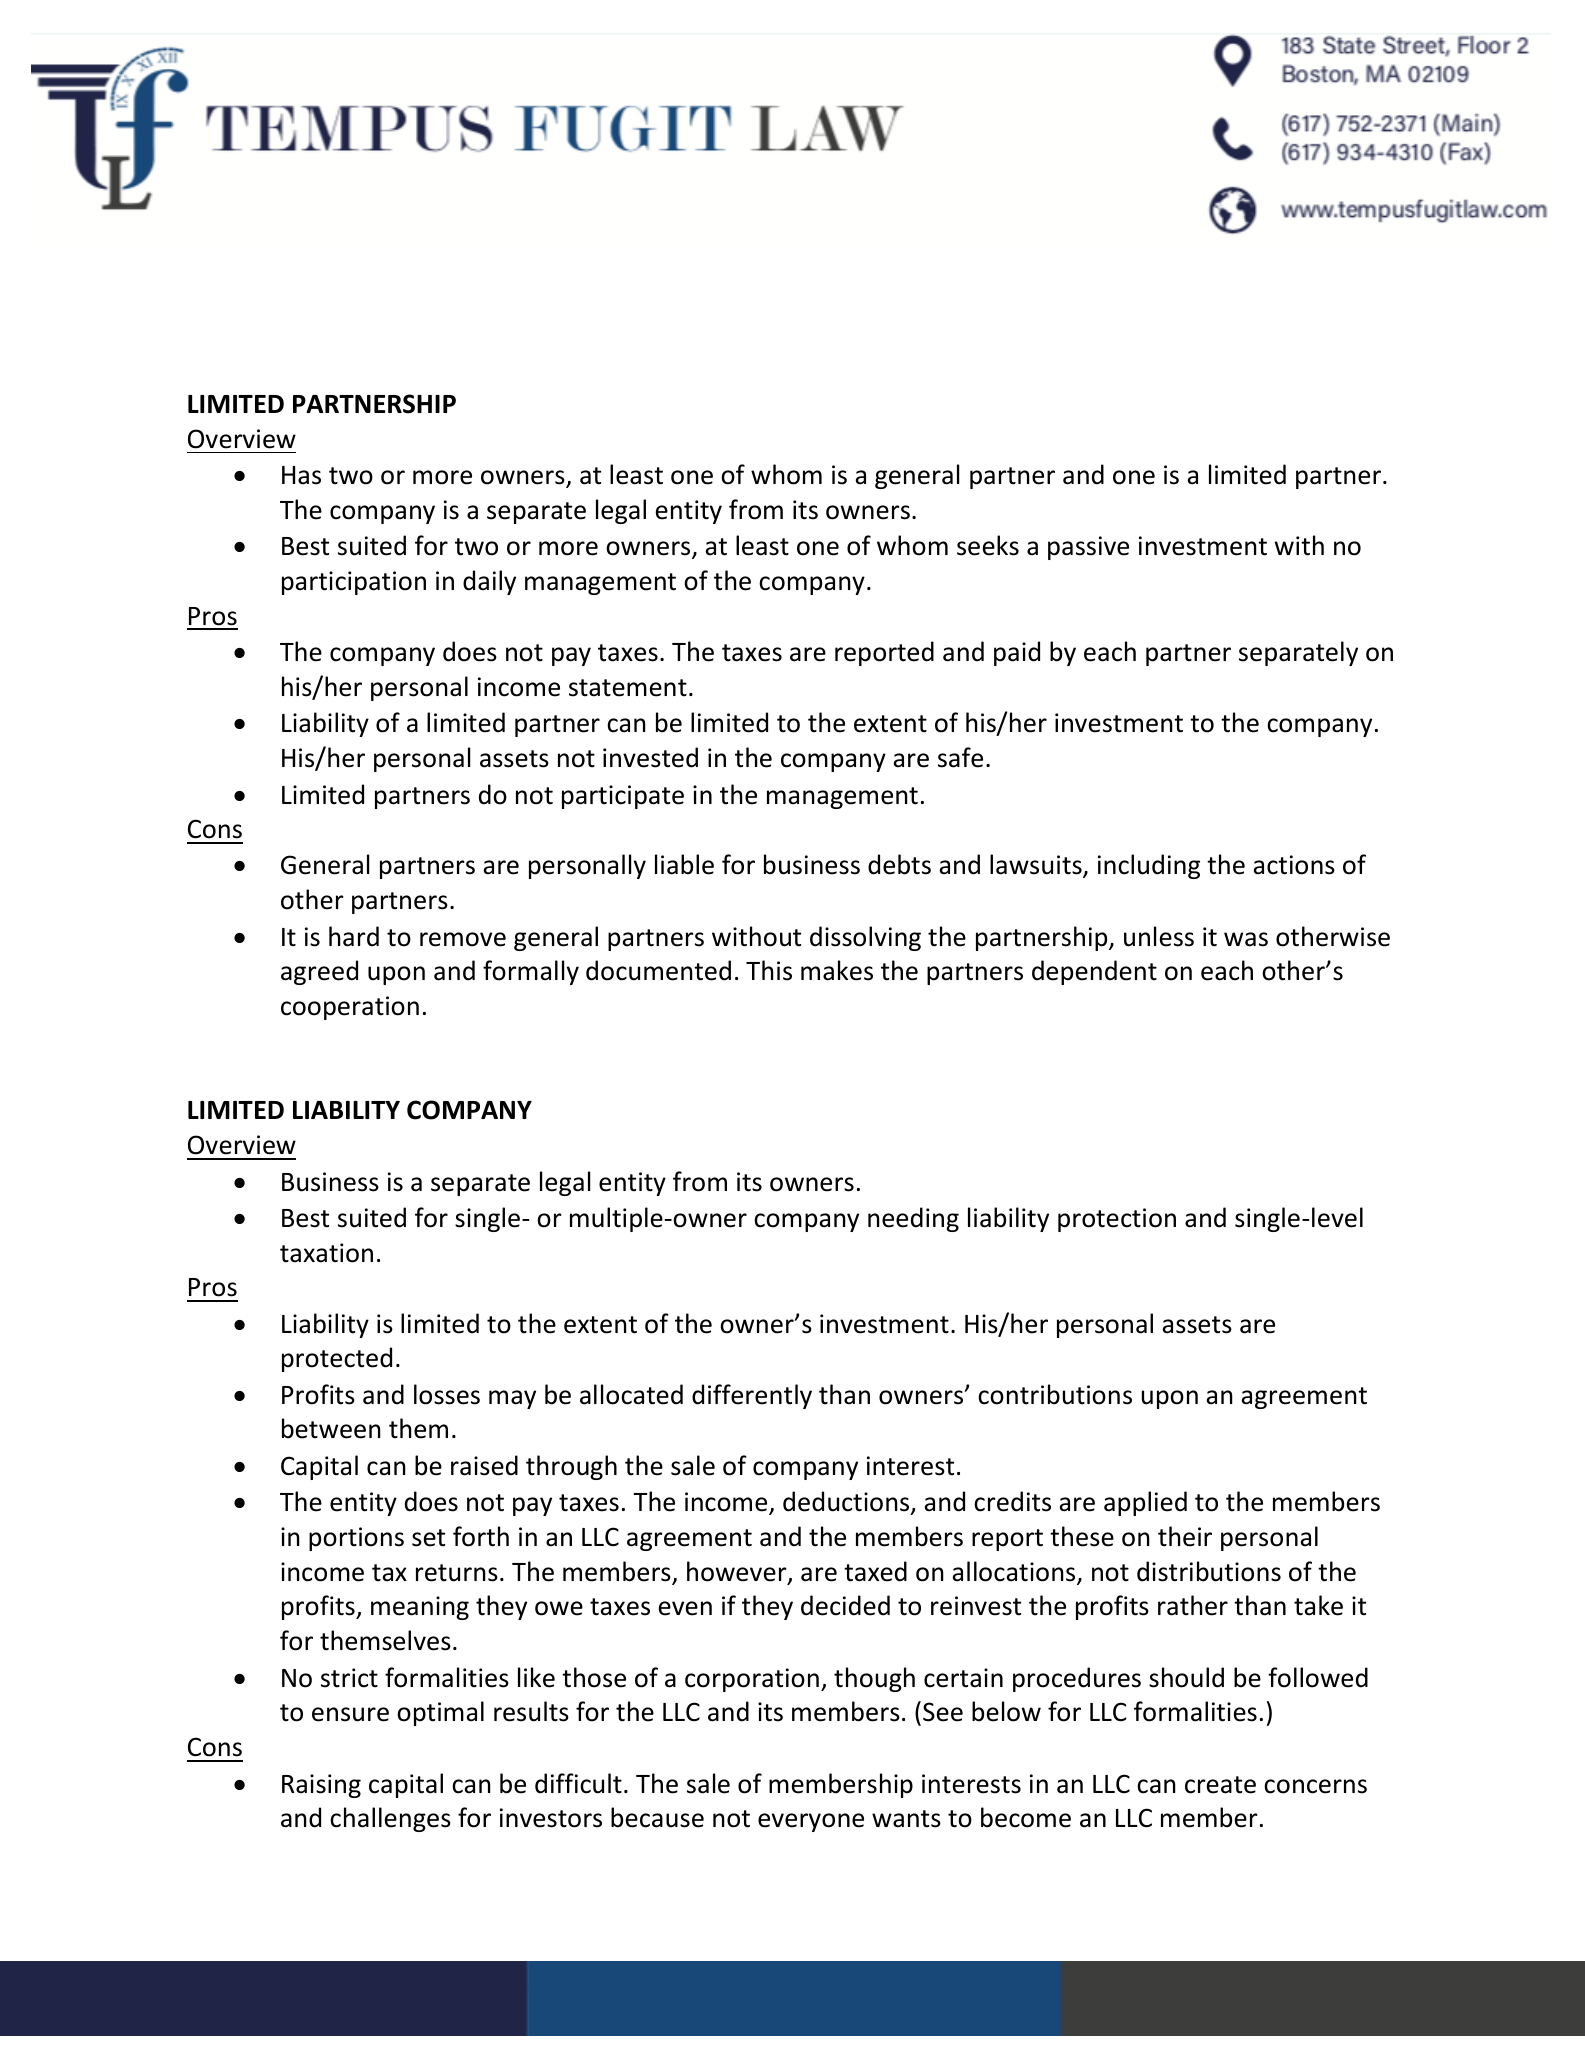 This image has width=1585, height=2051. What do you see at coordinates (1117, 1220) in the image?
I see `protection` at bounding box center [1117, 1220].
